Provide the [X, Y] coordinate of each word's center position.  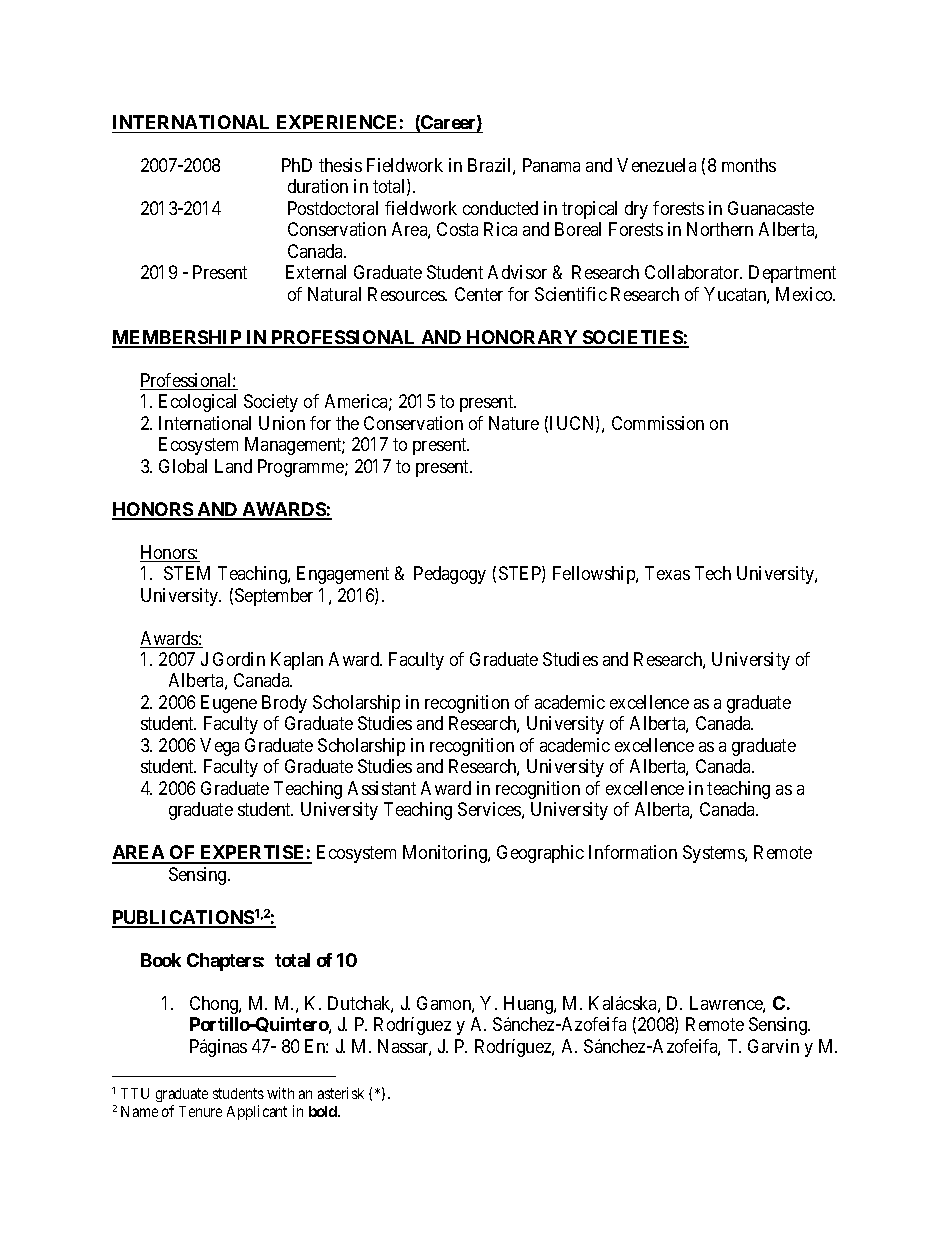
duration [318, 186]
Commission [658, 423]
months [749, 165]
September [274, 597]
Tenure [200, 1111]
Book [161, 960]
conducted [500, 208]
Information [633, 852]
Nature [514, 423]
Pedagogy [450, 575]
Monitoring [446, 854]
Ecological [197, 403]
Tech [713, 573]
